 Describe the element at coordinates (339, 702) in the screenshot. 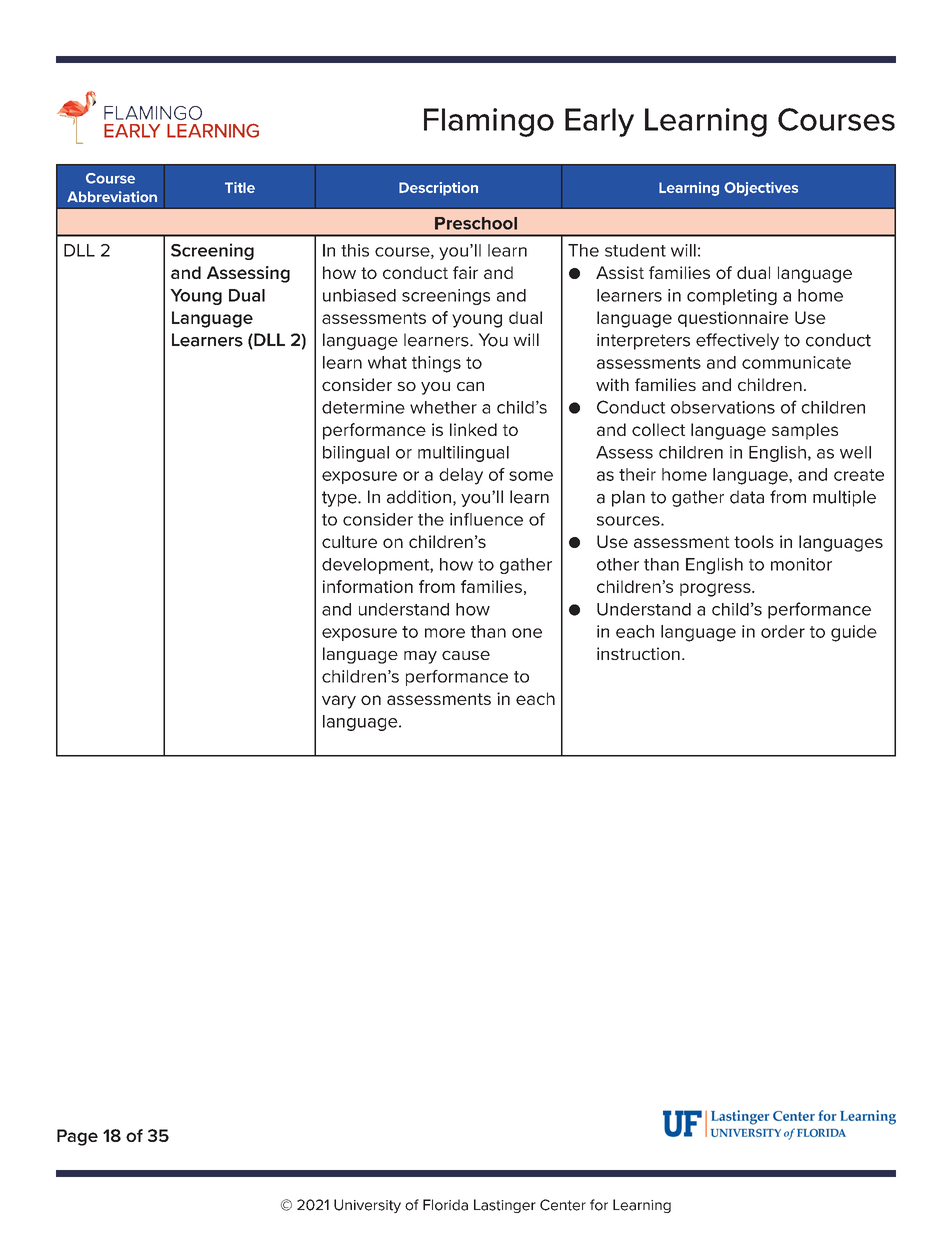

I see `vary` at that location.
